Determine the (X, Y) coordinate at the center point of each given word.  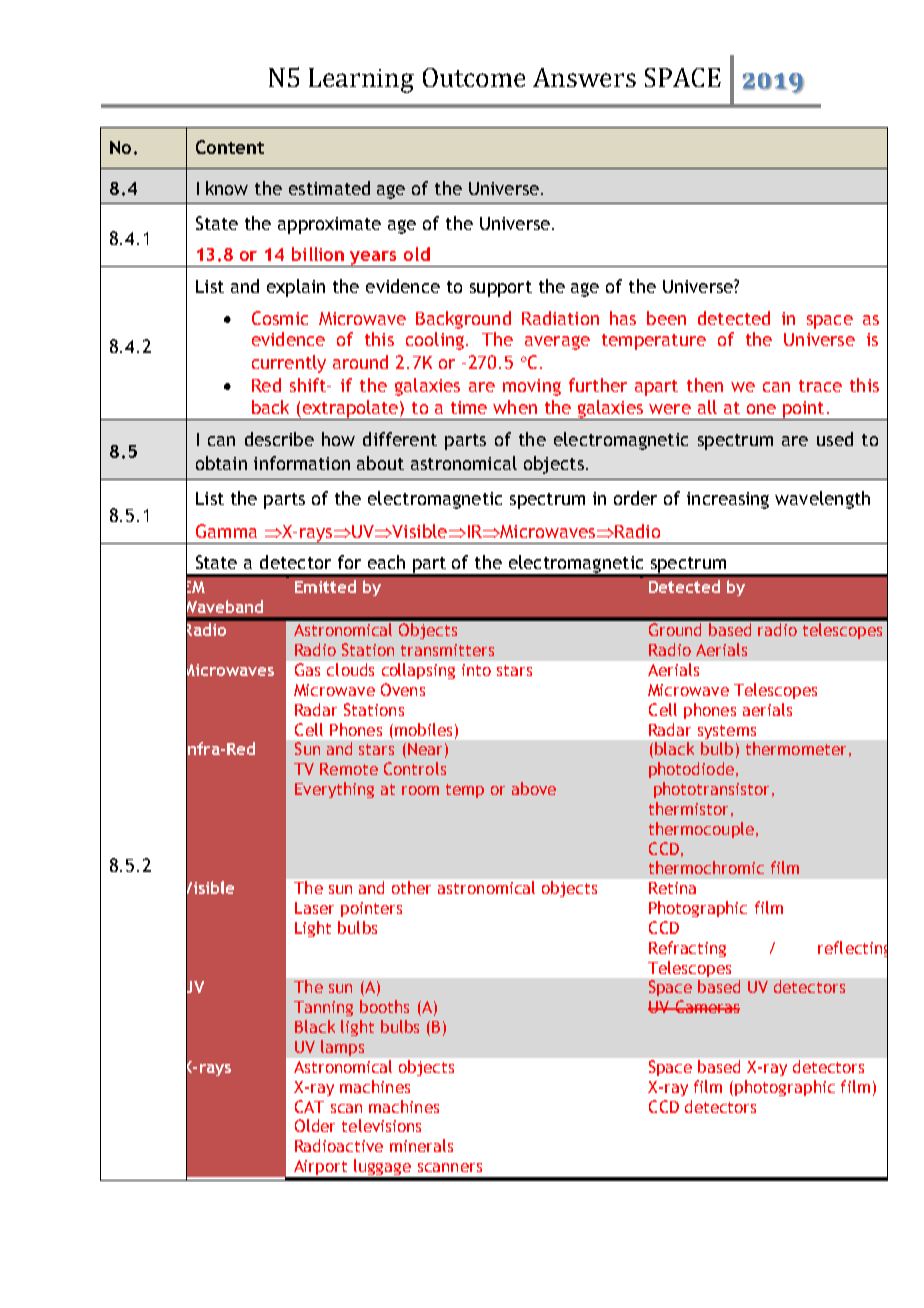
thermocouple (701, 830)
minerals (421, 1145)
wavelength (822, 500)
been (666, 318)
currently (289, 364)
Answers (584, 77)
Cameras (706, 1006)
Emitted (325, 586)
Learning (361, 80)
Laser (314, 908)
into (476, 670)
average (557, 343)
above (534, 788)
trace (820, 386)
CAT (309, 1106)
